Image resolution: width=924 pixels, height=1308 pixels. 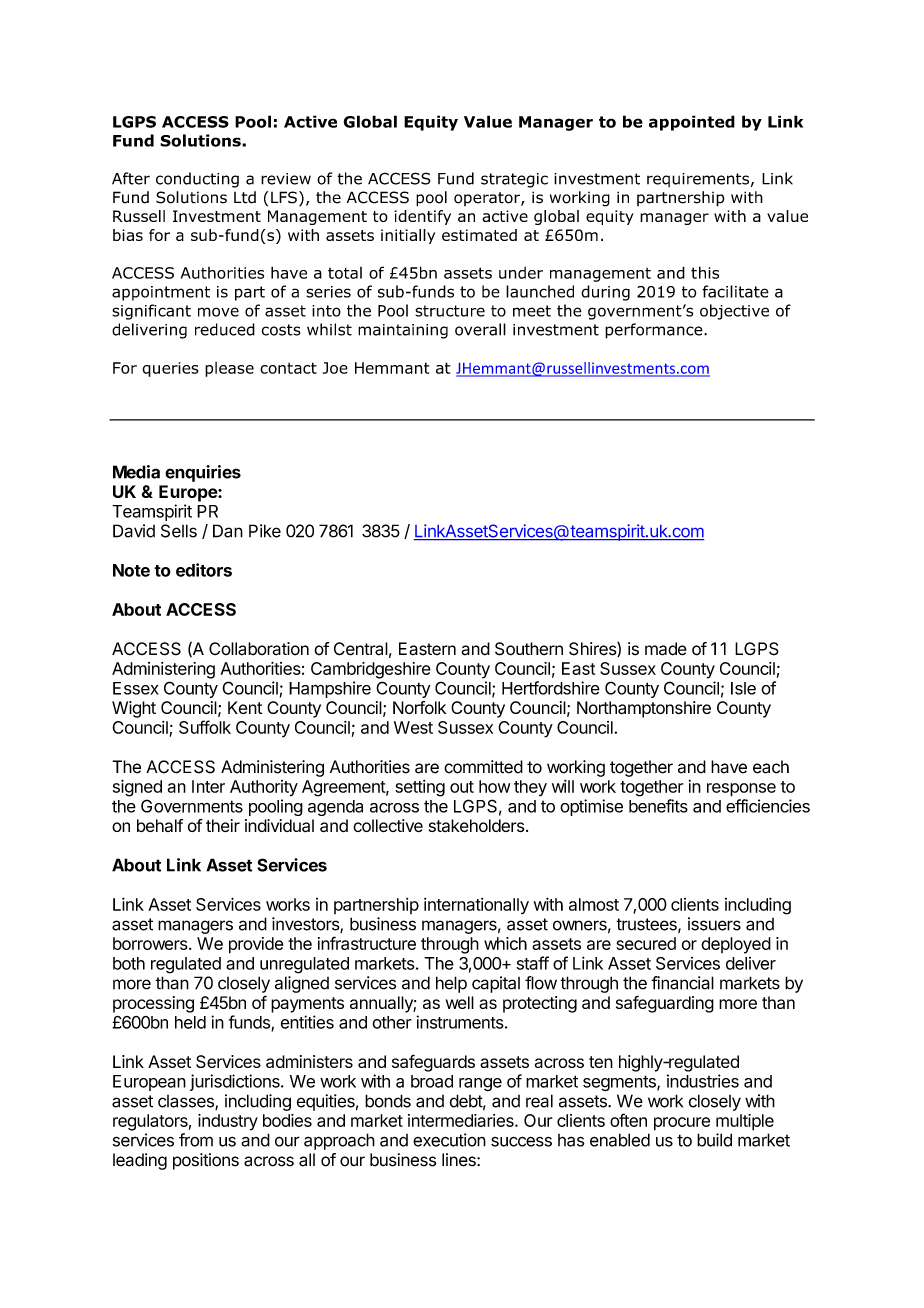 I want to click on stakeholders, so click(x=477, y=826).
